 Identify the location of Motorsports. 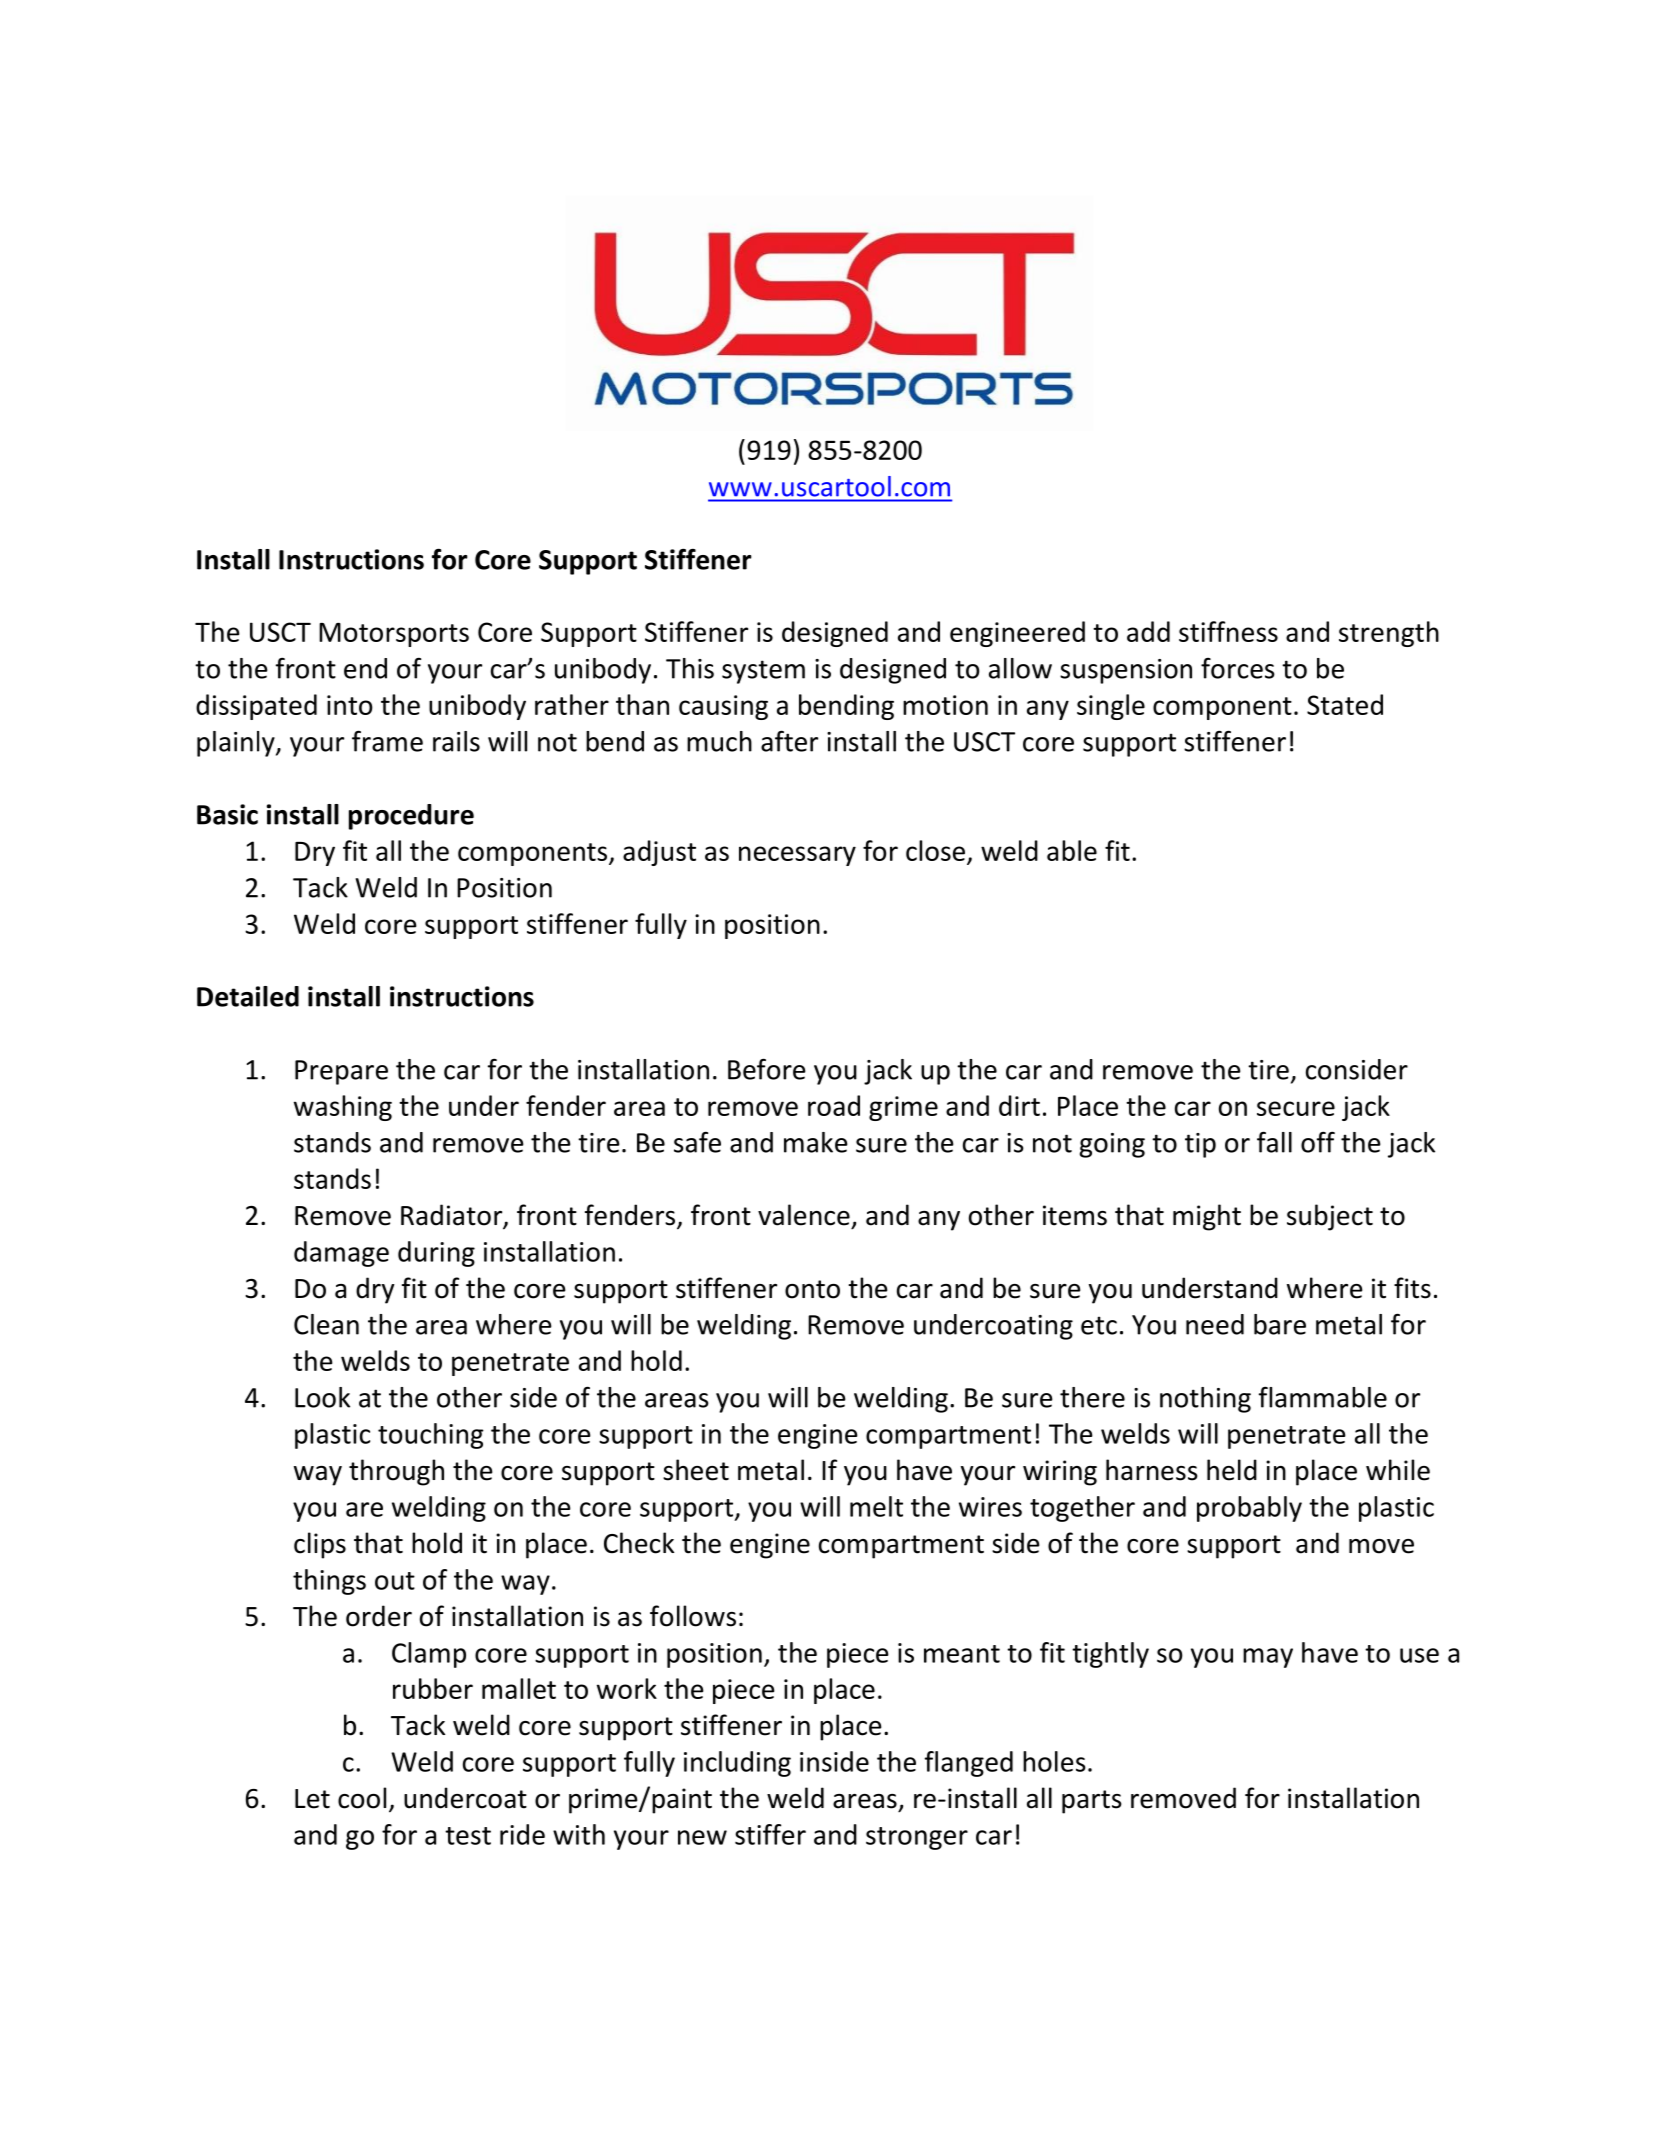
(394, 635).
